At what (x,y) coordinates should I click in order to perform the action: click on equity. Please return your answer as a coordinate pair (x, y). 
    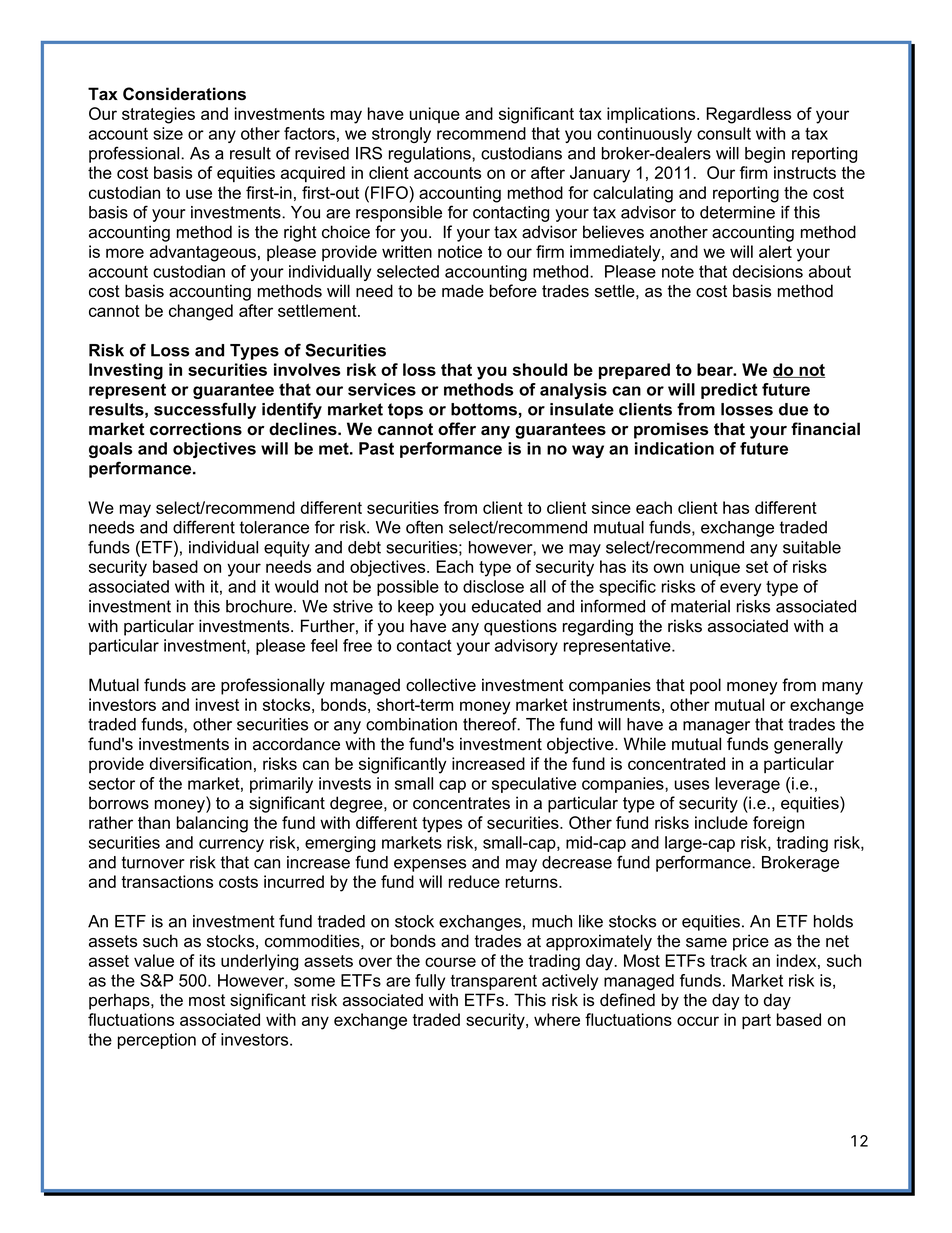
    Looking at the image, I should click on (287, 549).
